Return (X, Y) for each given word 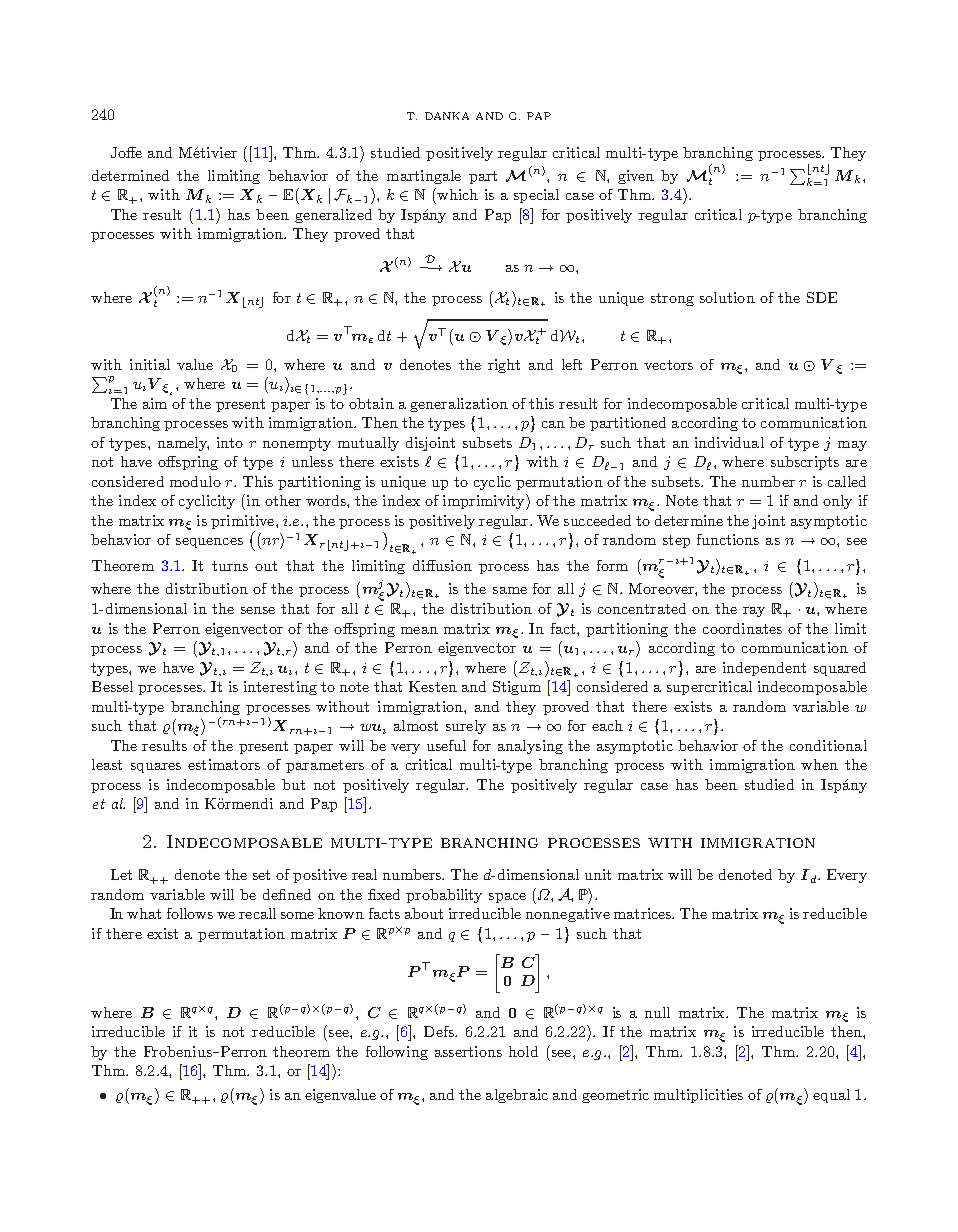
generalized (333, 216)
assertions (468, 1051)
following (397, 1053)
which (456, 194)
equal (831, 1096)
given (636, 177)
